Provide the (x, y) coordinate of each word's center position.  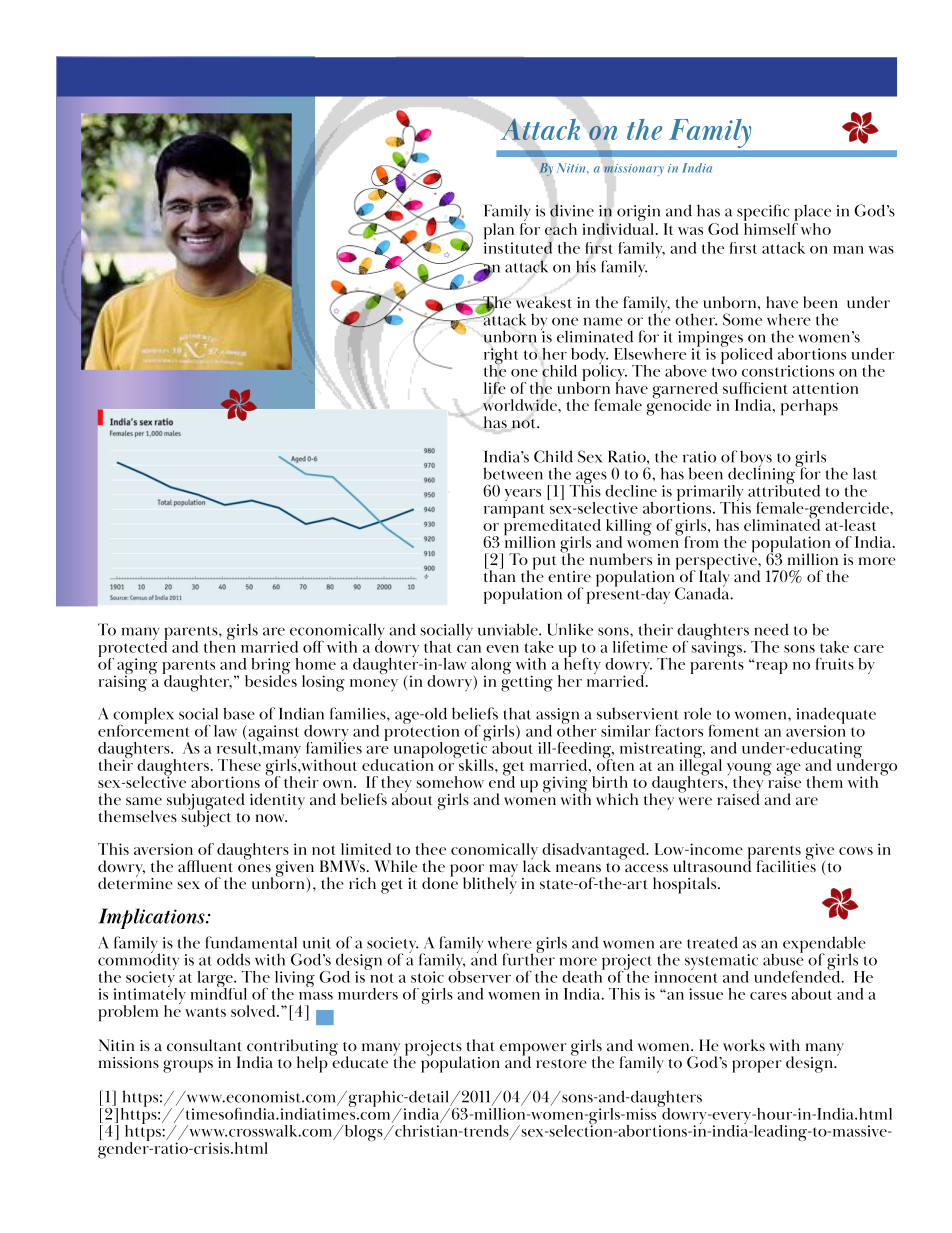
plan (499, 231)
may (502, 871)
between (513, 473)
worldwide (521, 405)
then (220, 645)
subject (206, 817)
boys (757, 459)
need (771, 629)
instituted (518, 246)
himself (771, 229)
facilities (786, 865)
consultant (204, 1045)
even (502, 649)
